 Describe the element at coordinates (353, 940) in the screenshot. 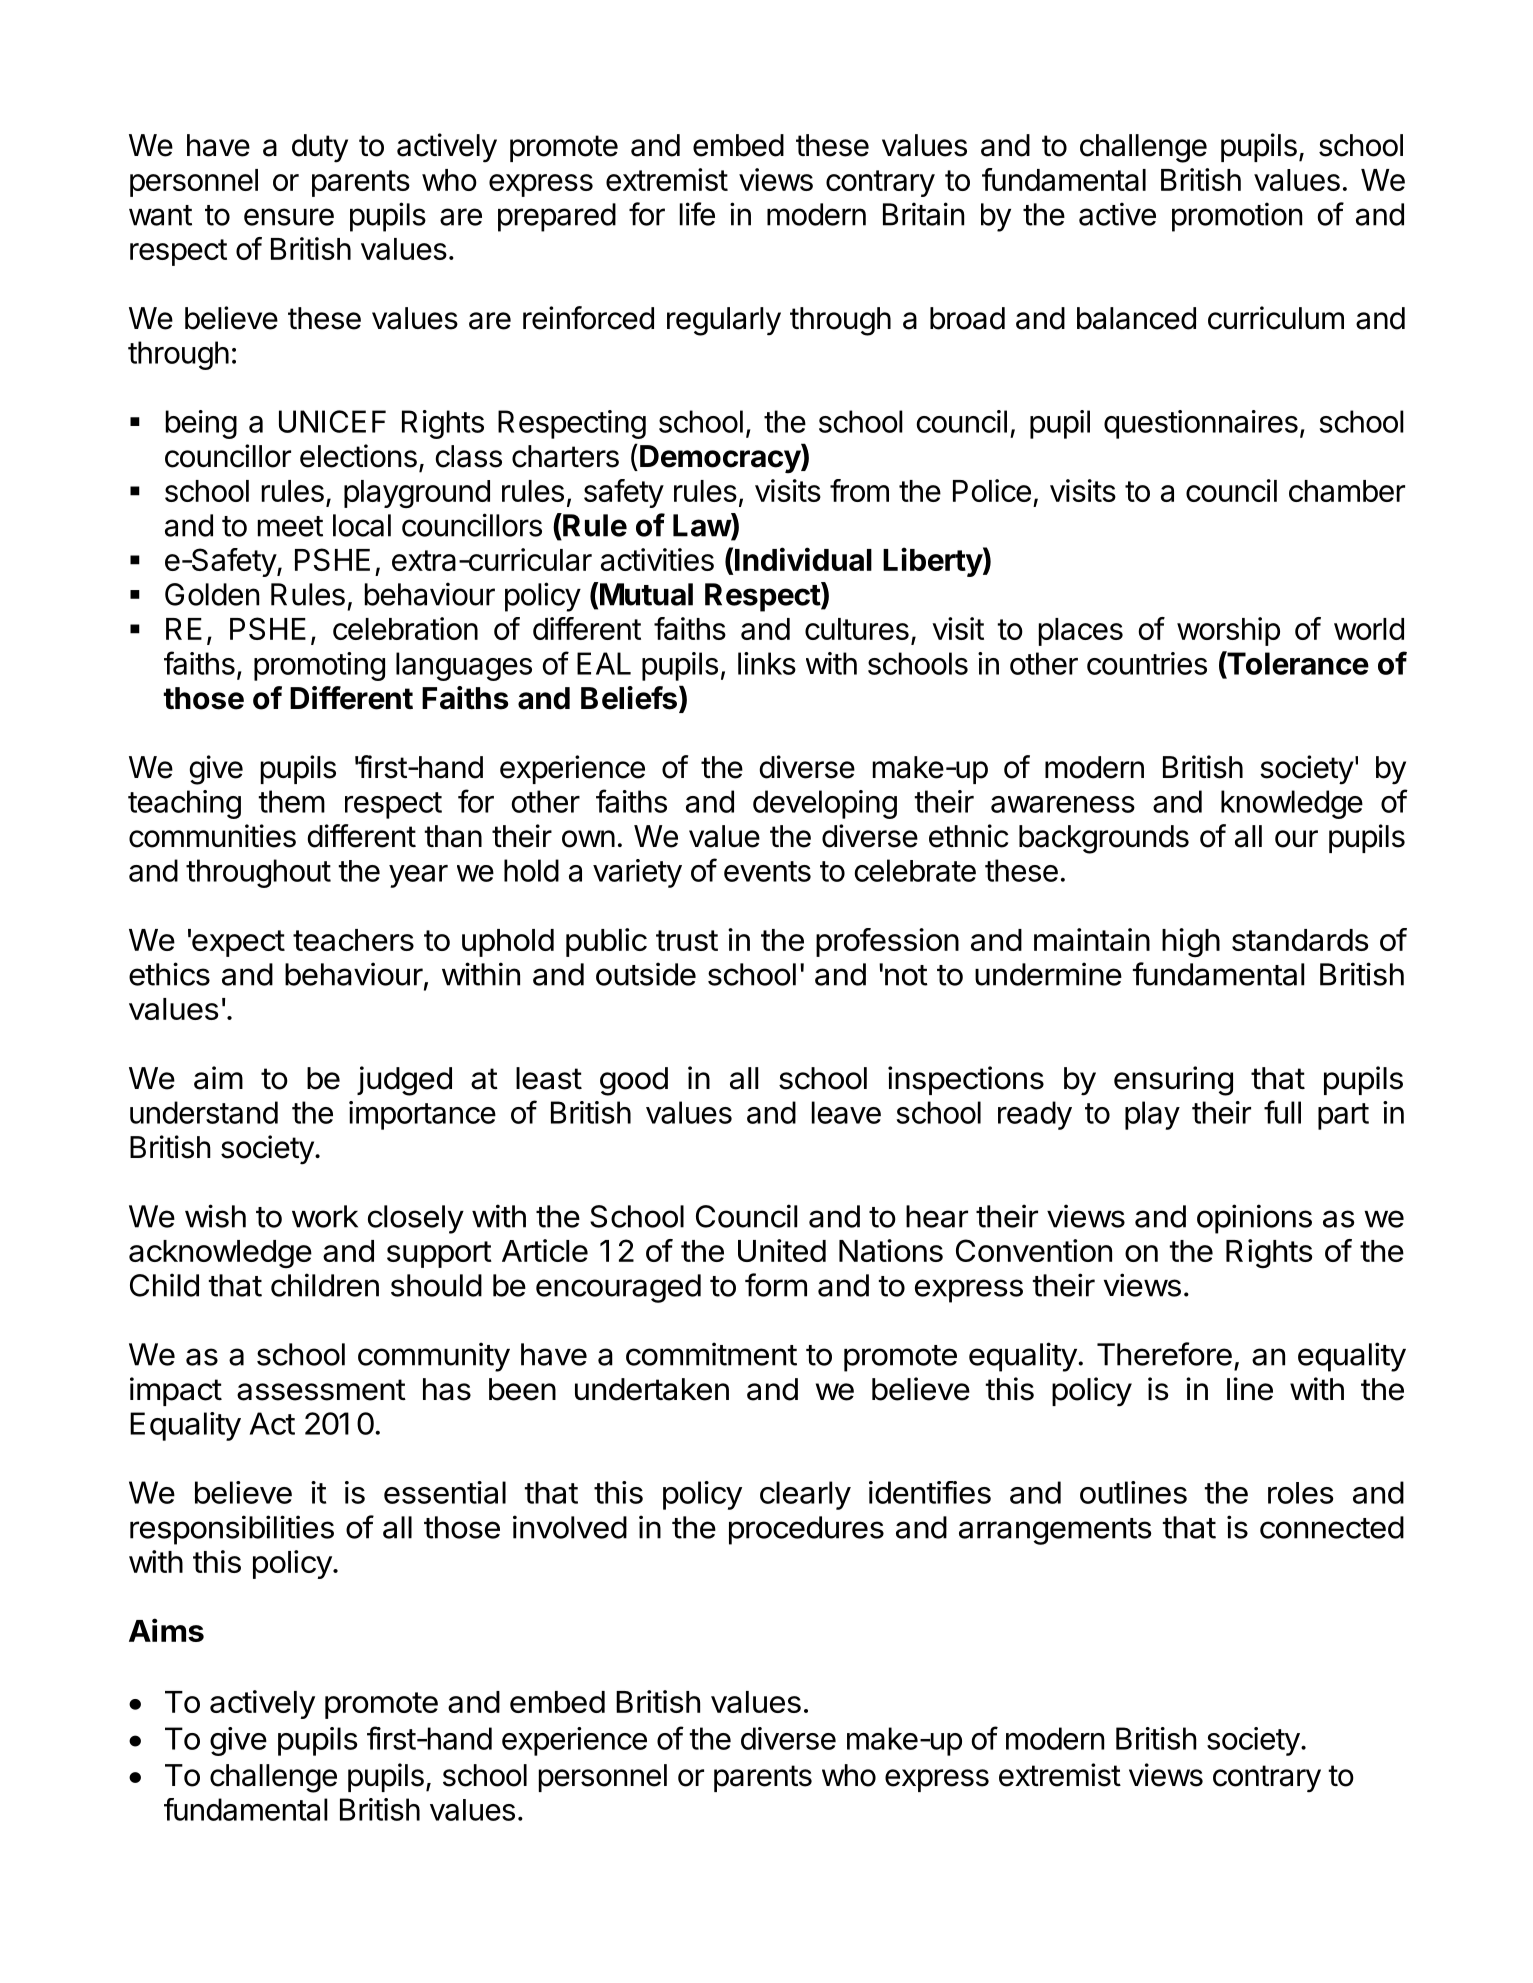

I see `teachers` at that location.
